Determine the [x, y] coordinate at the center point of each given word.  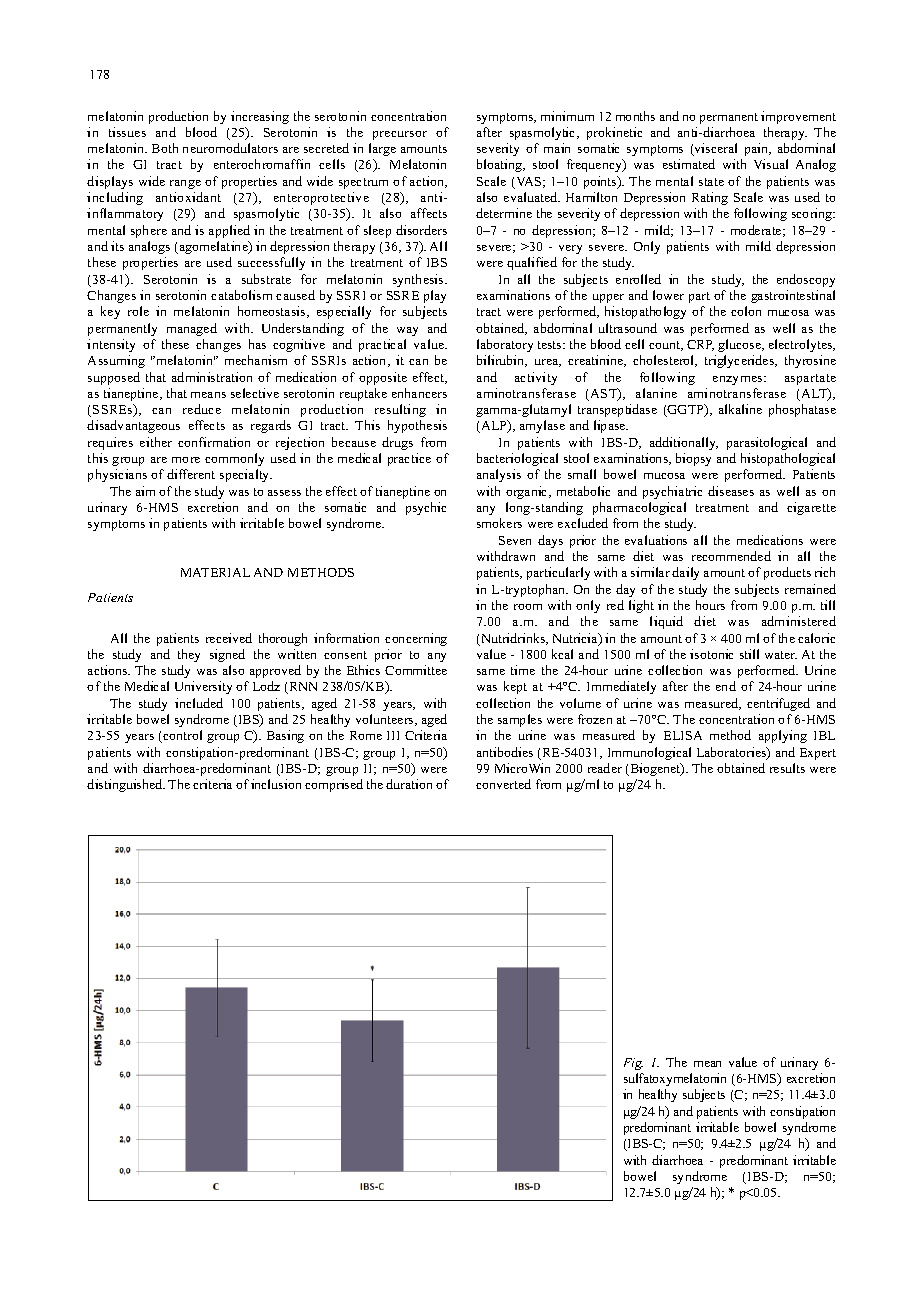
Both [165, 148]
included [199, 703]
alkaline [740, 409]
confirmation [214, 442]
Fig [633, 1064]
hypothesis [417, 426]
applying [783, 736]
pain [757, 149]
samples [520, 720]
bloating [500, 165]
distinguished [126, 785]
